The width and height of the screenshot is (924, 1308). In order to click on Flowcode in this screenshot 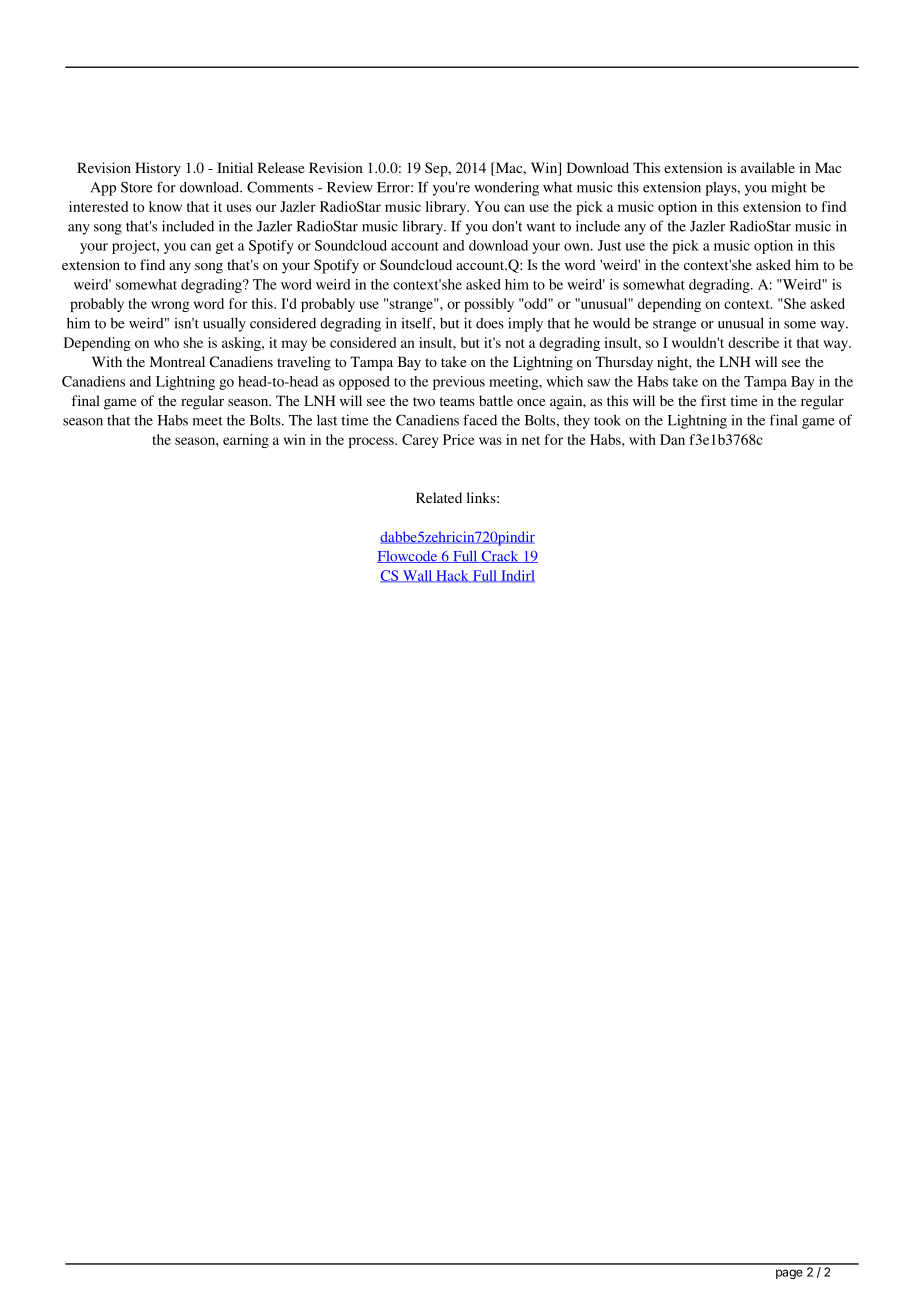, I will do `click(408, 557)`.
